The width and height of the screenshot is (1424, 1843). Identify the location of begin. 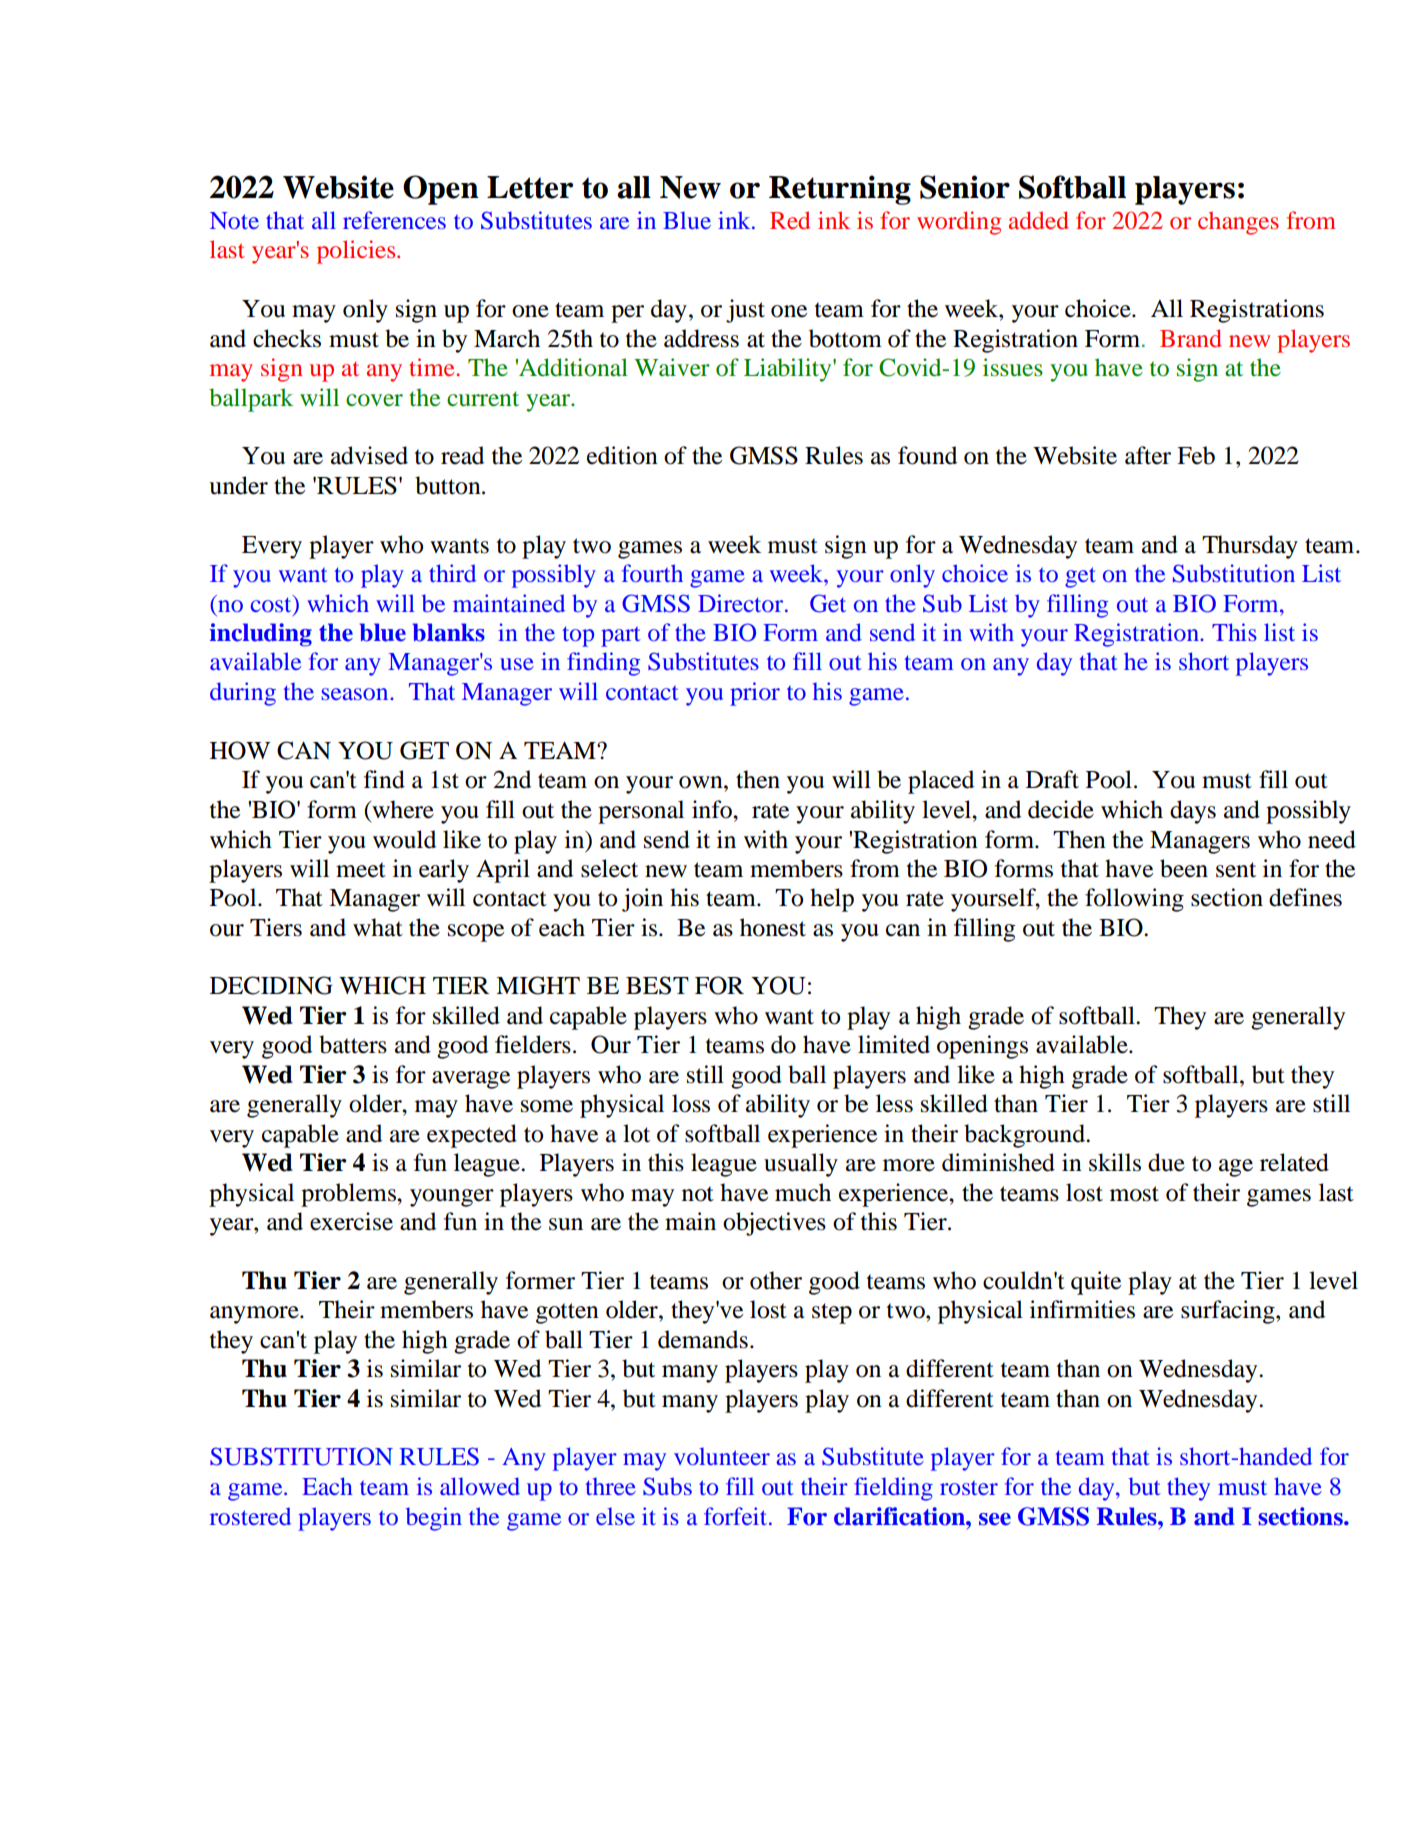
(434, 1519).
